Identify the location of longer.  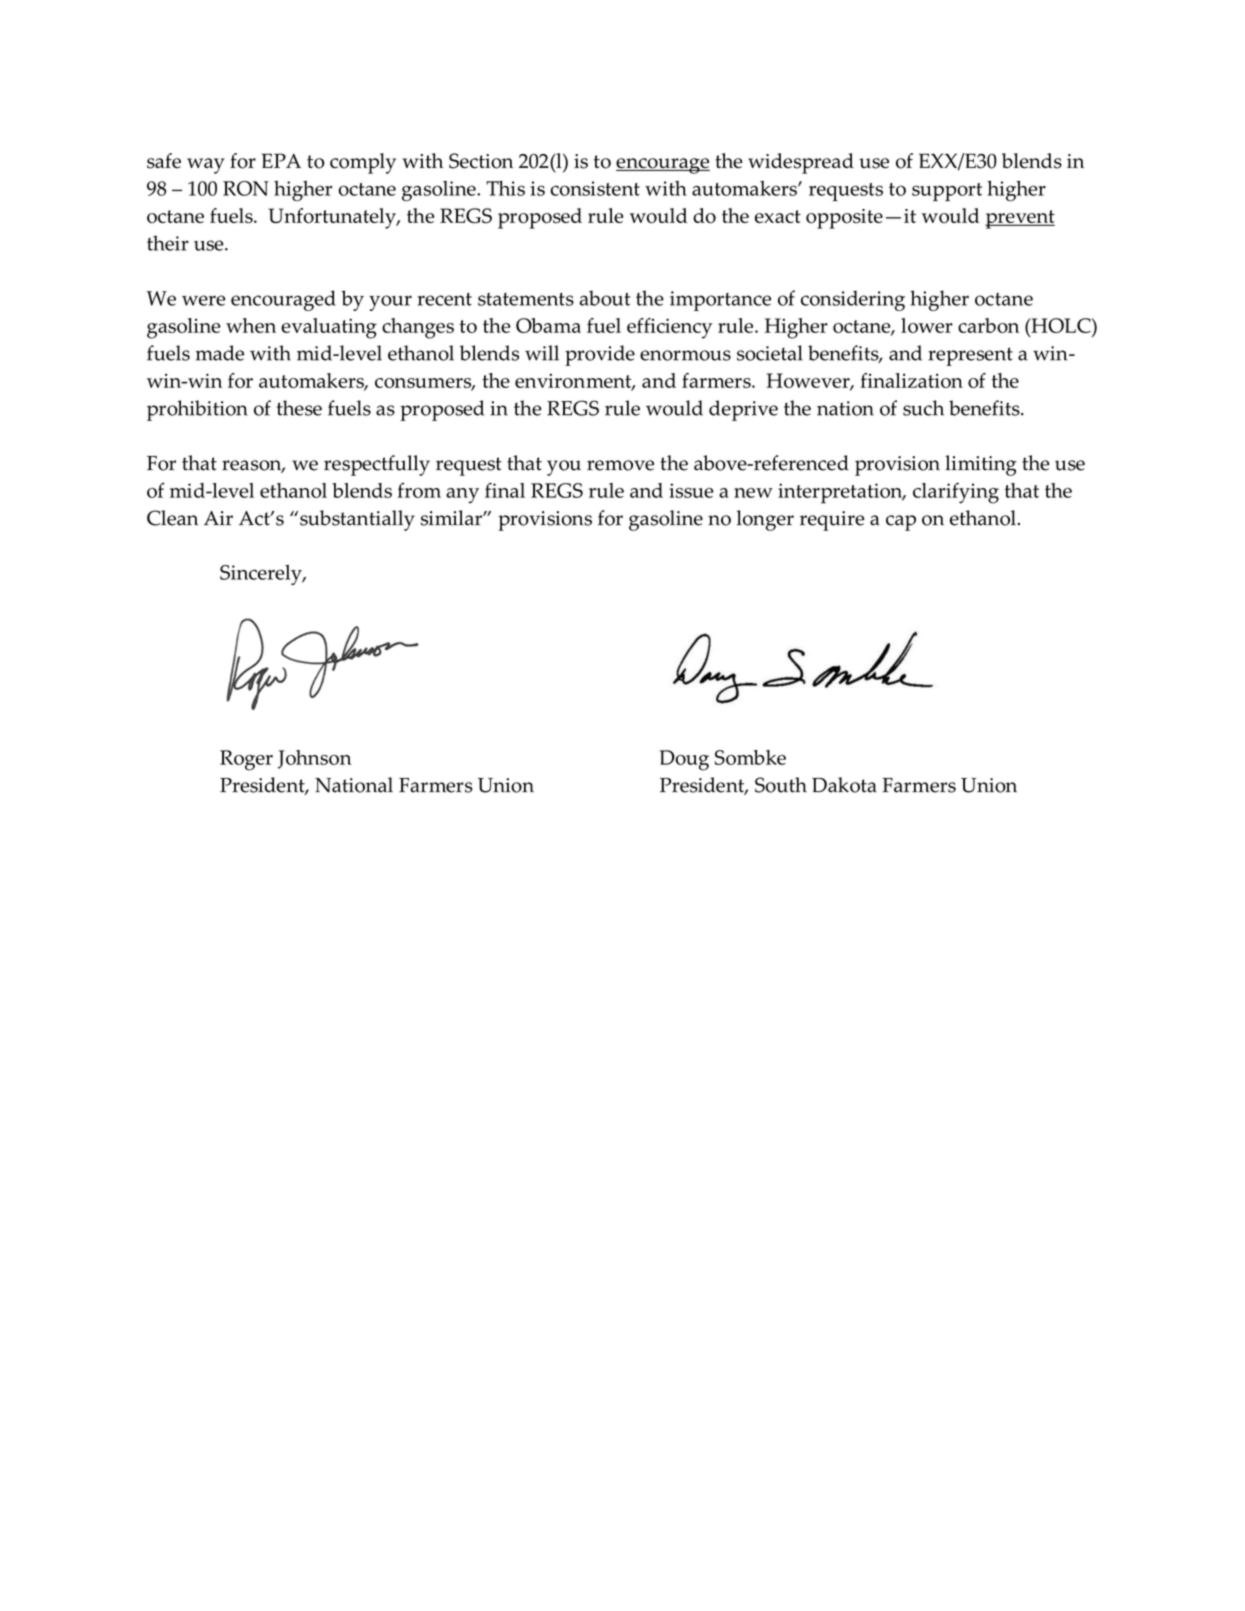
(765, 520).
